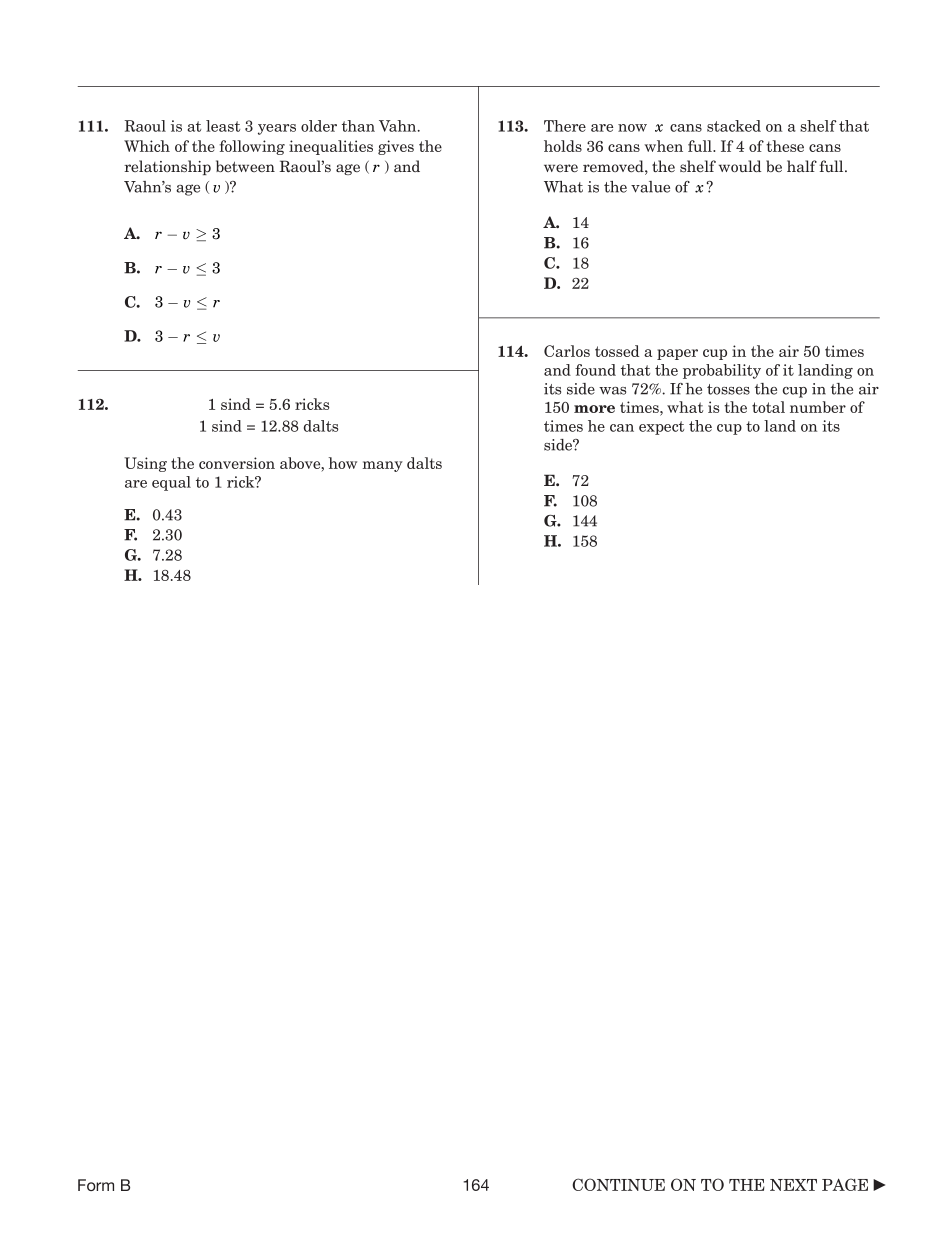 The image size is (952, 1233). What do you see at coordinates (382, 466) in the page?
I see `many` at bounding box center [382, 466].
